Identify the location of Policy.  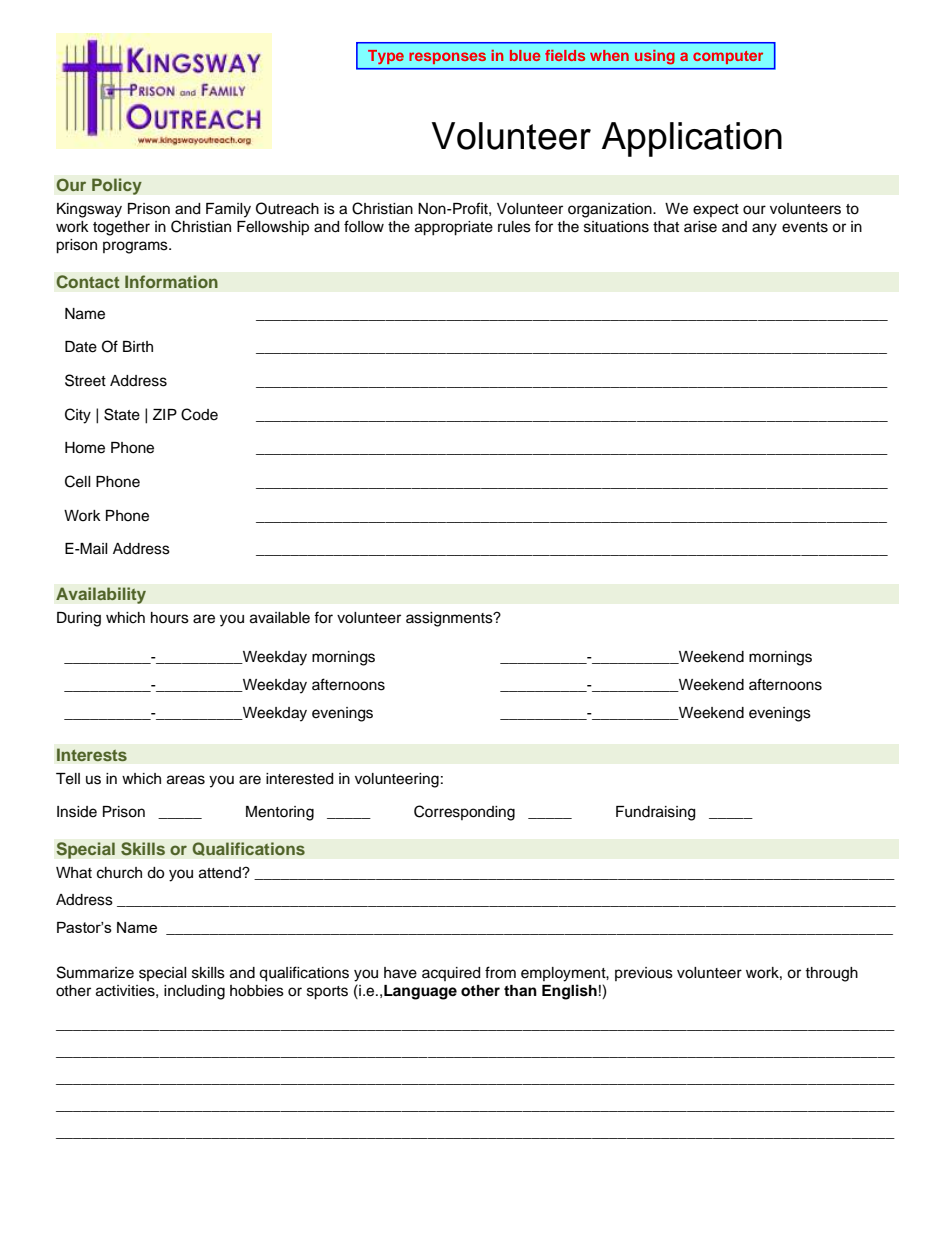
(117, 186).
